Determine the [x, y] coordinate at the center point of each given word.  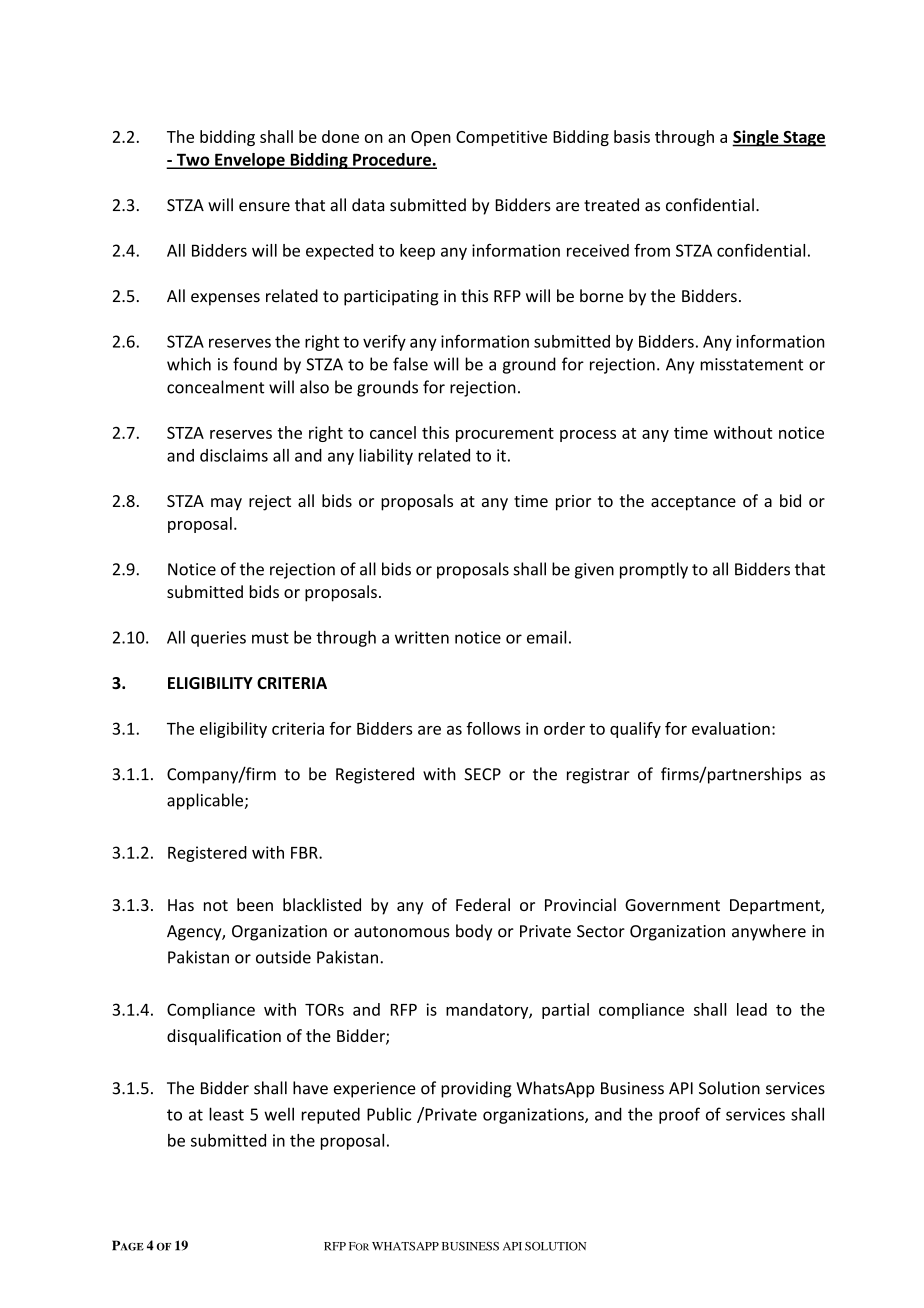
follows [493, 728]
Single [756, 138]
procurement [505, 435]
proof [679, 1115]
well [279, 1114]
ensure [264, 207]
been [255, 904]
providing [476, 1089]
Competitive [501, 138]
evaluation [731, 728]
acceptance [693, 503]
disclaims [234, 455]
